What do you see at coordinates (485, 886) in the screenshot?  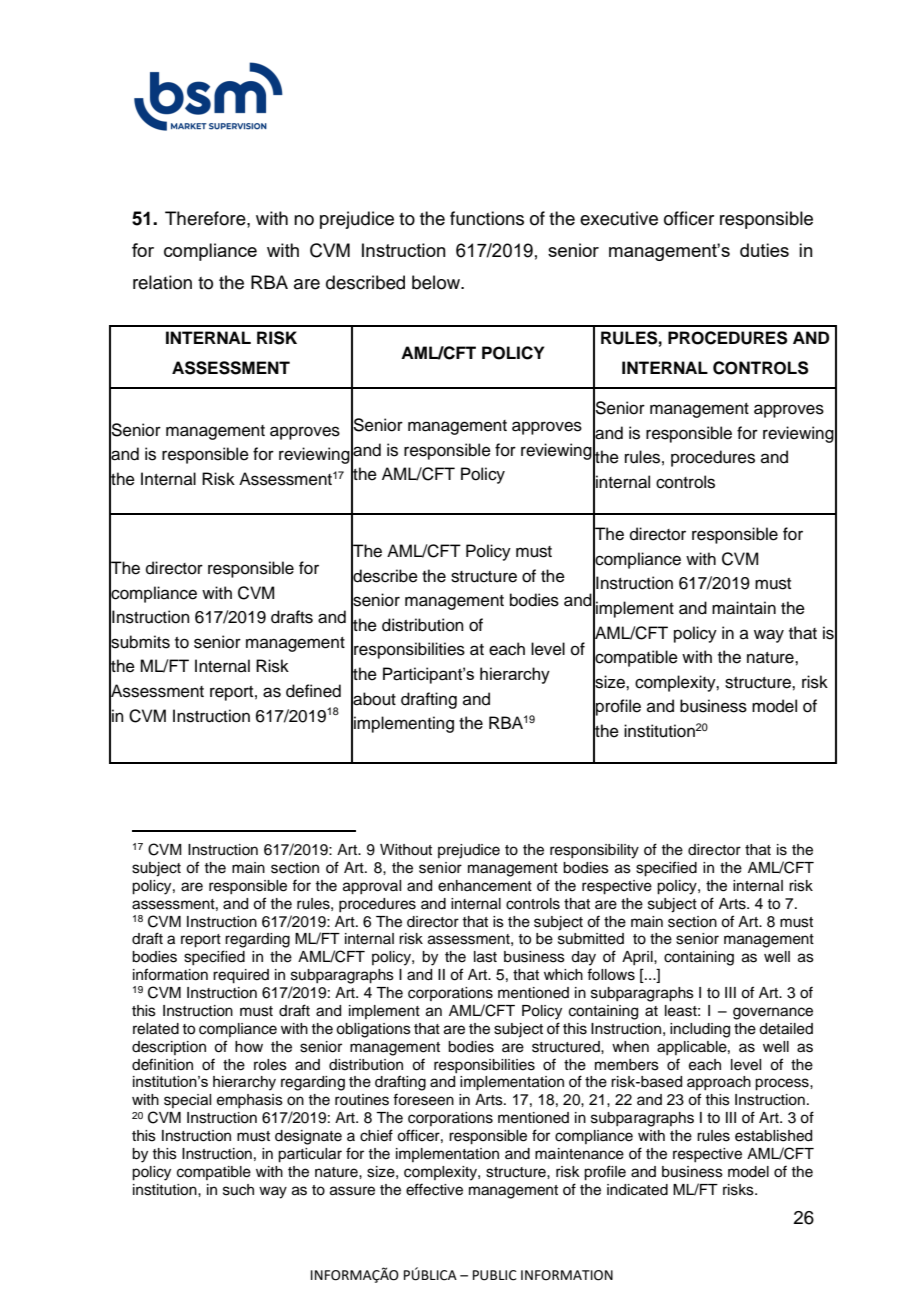 I see `enhancement` at bounding box center [485, 886].
